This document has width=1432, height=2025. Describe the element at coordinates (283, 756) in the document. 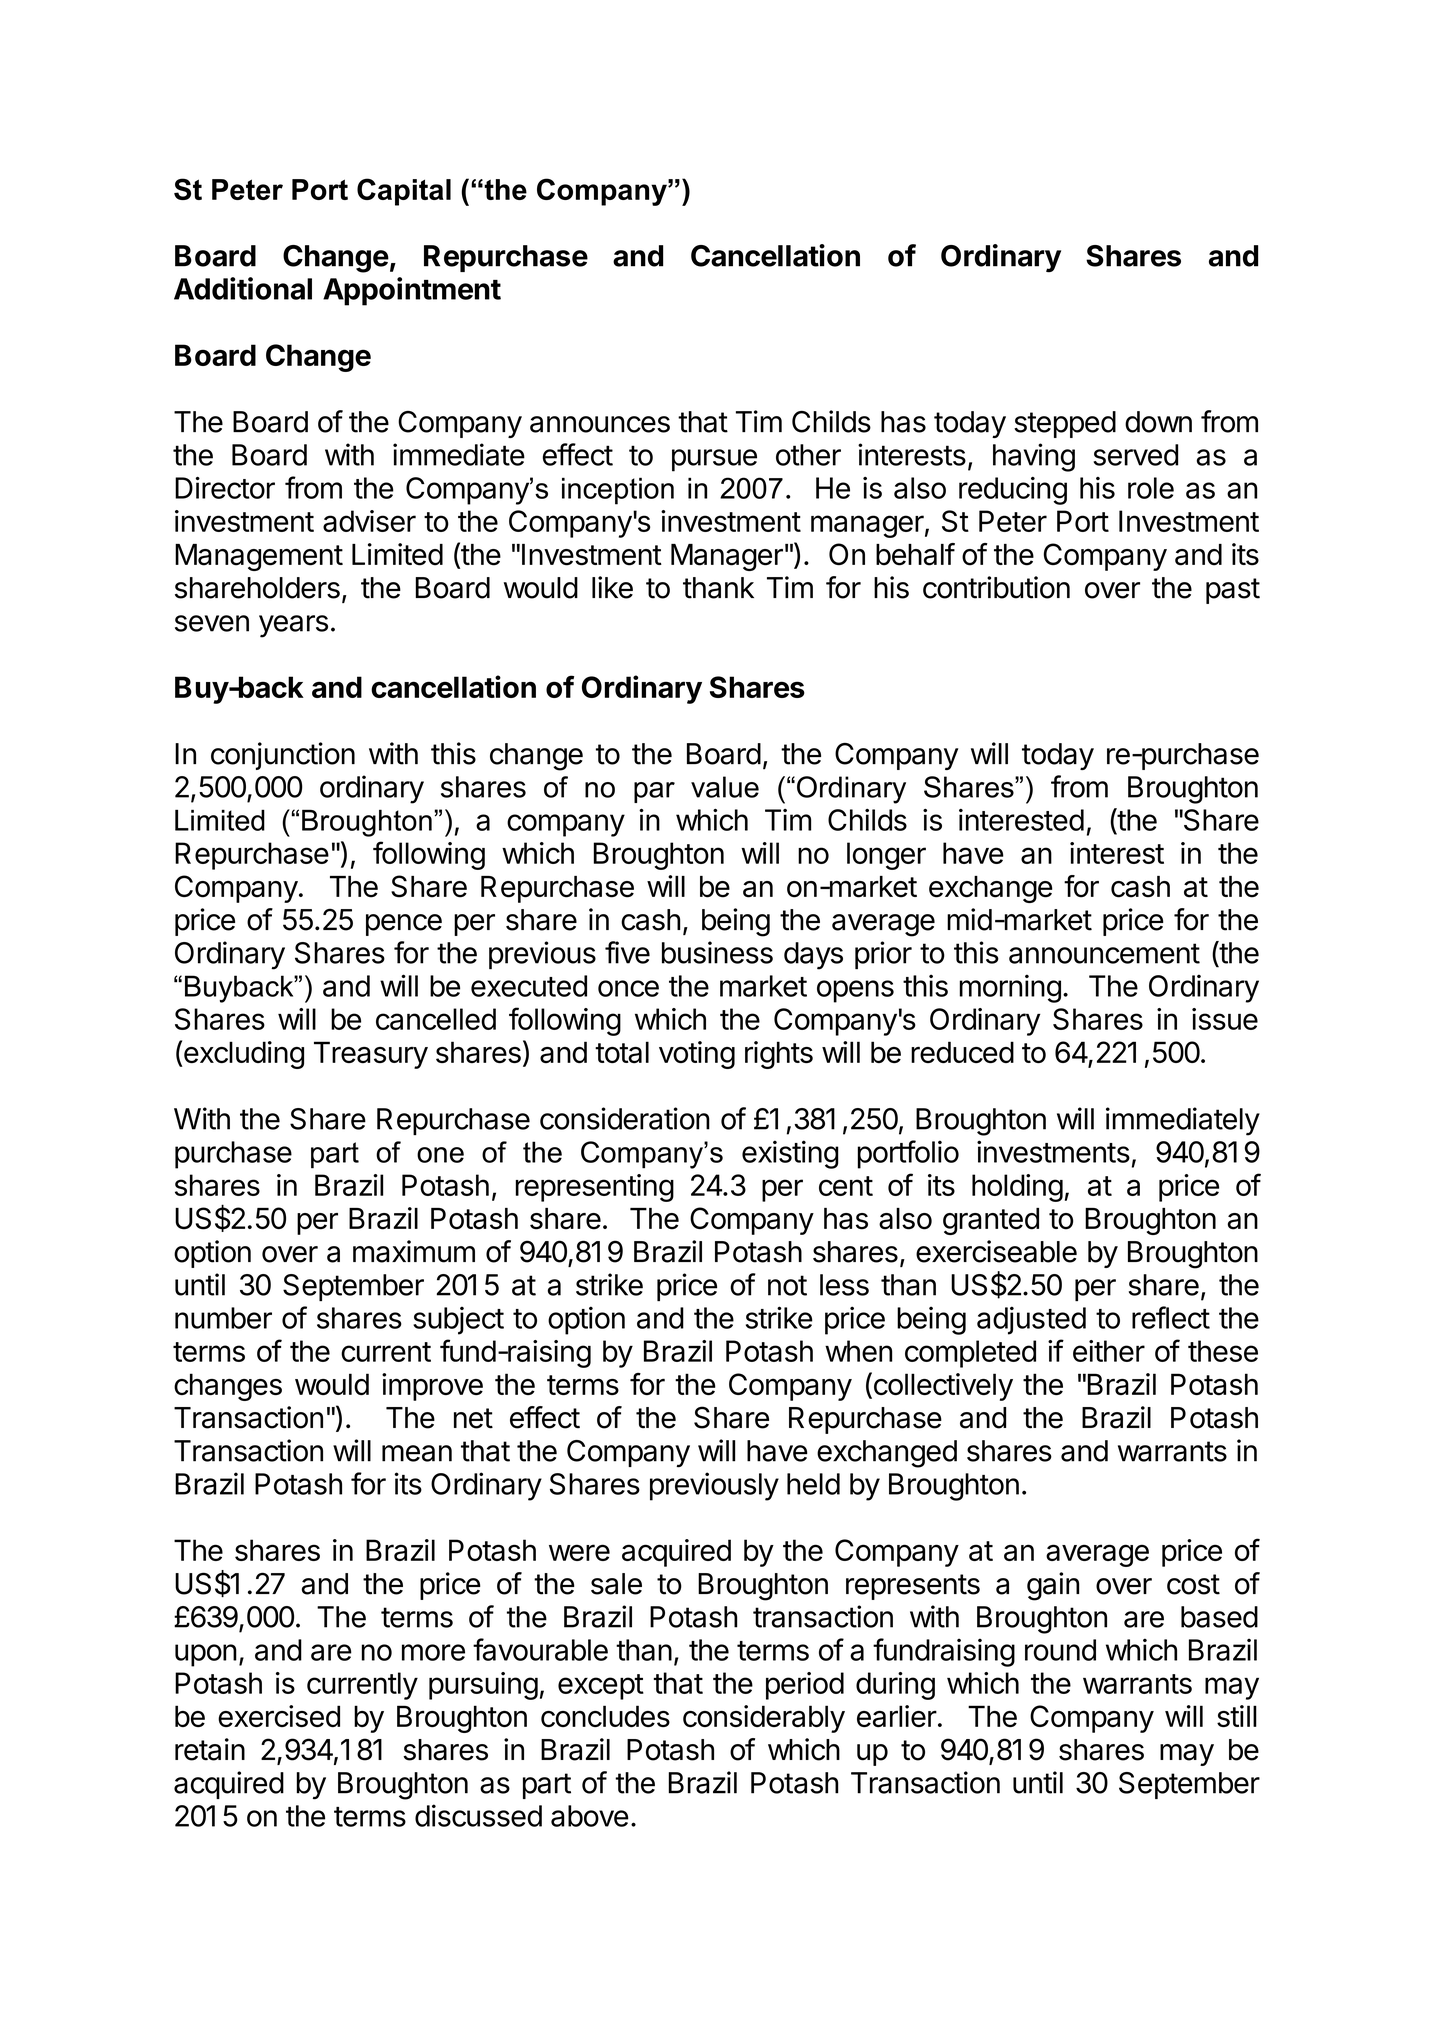

I see `conjunction` at that location.
